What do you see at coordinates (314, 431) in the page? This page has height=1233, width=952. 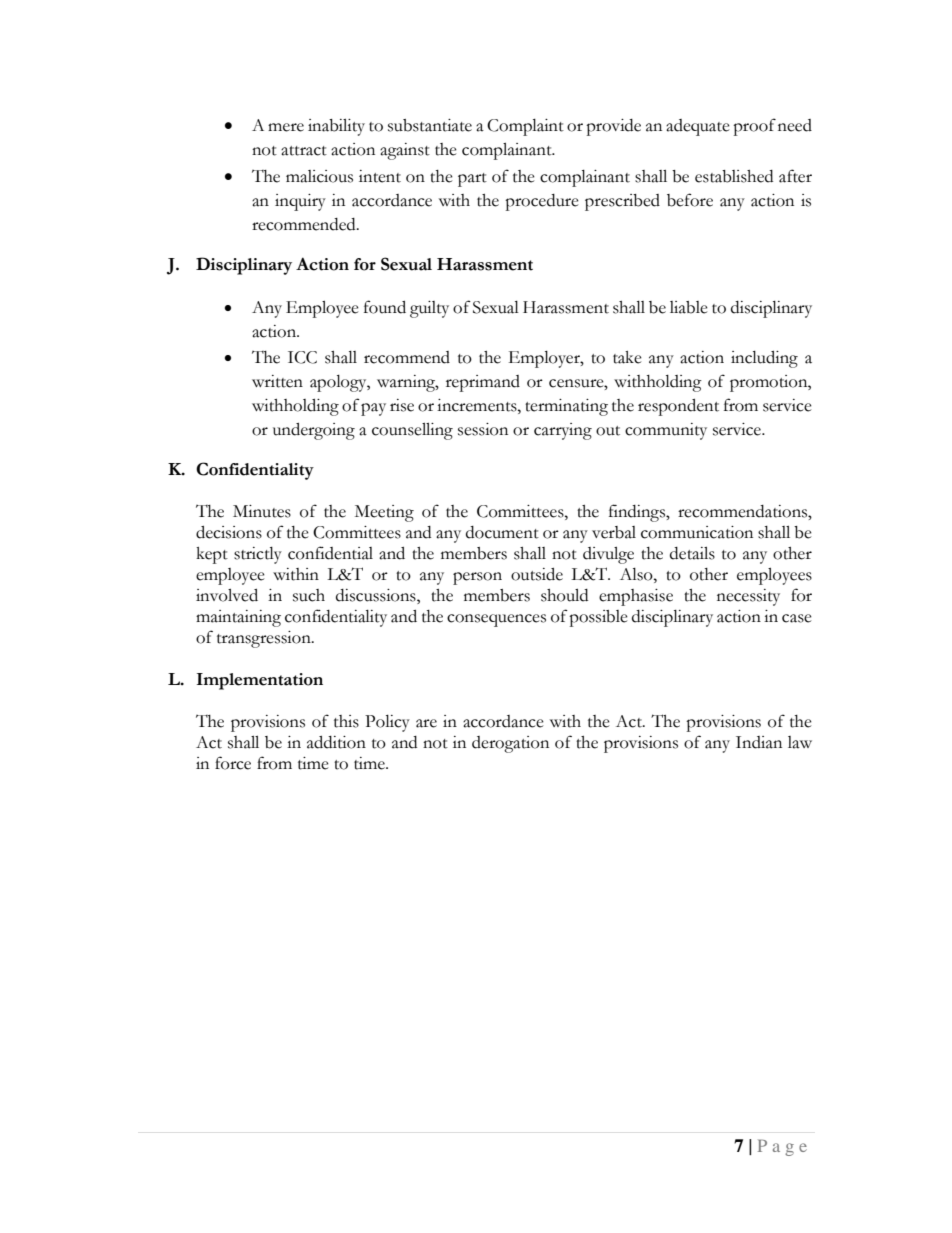 I see `undergoing` at bounding box center [314, 431].
